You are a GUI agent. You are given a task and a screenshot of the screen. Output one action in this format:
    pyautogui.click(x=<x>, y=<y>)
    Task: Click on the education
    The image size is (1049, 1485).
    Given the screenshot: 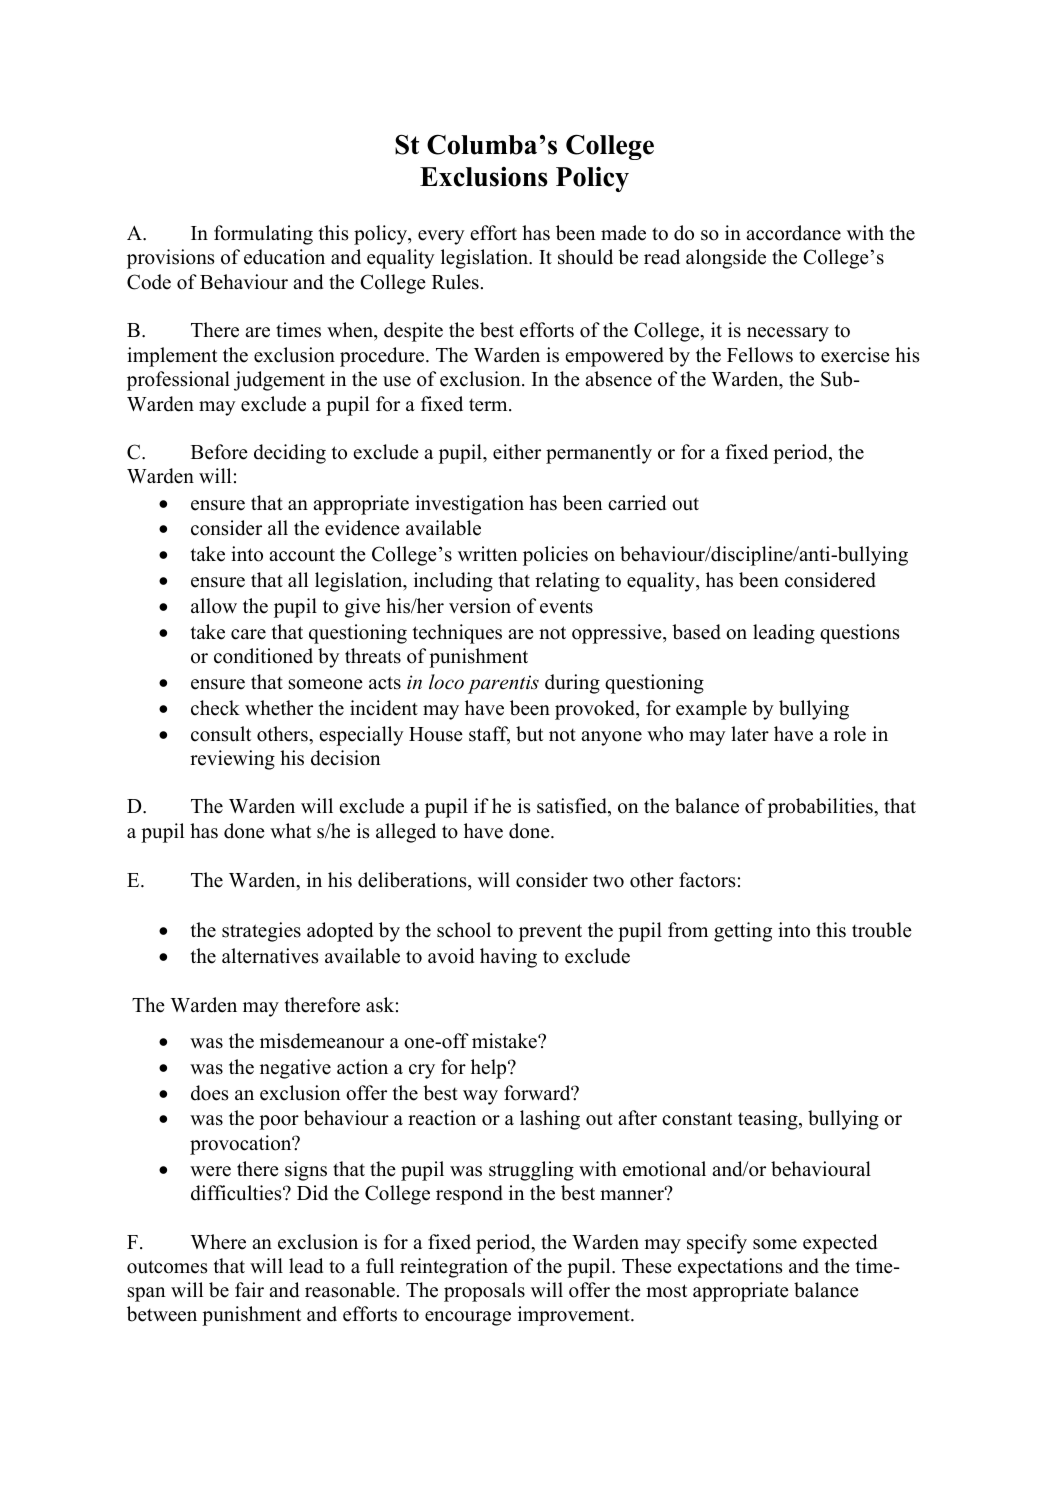 What is the action you would take?
    pyautogui.click(x=284, y=257)
